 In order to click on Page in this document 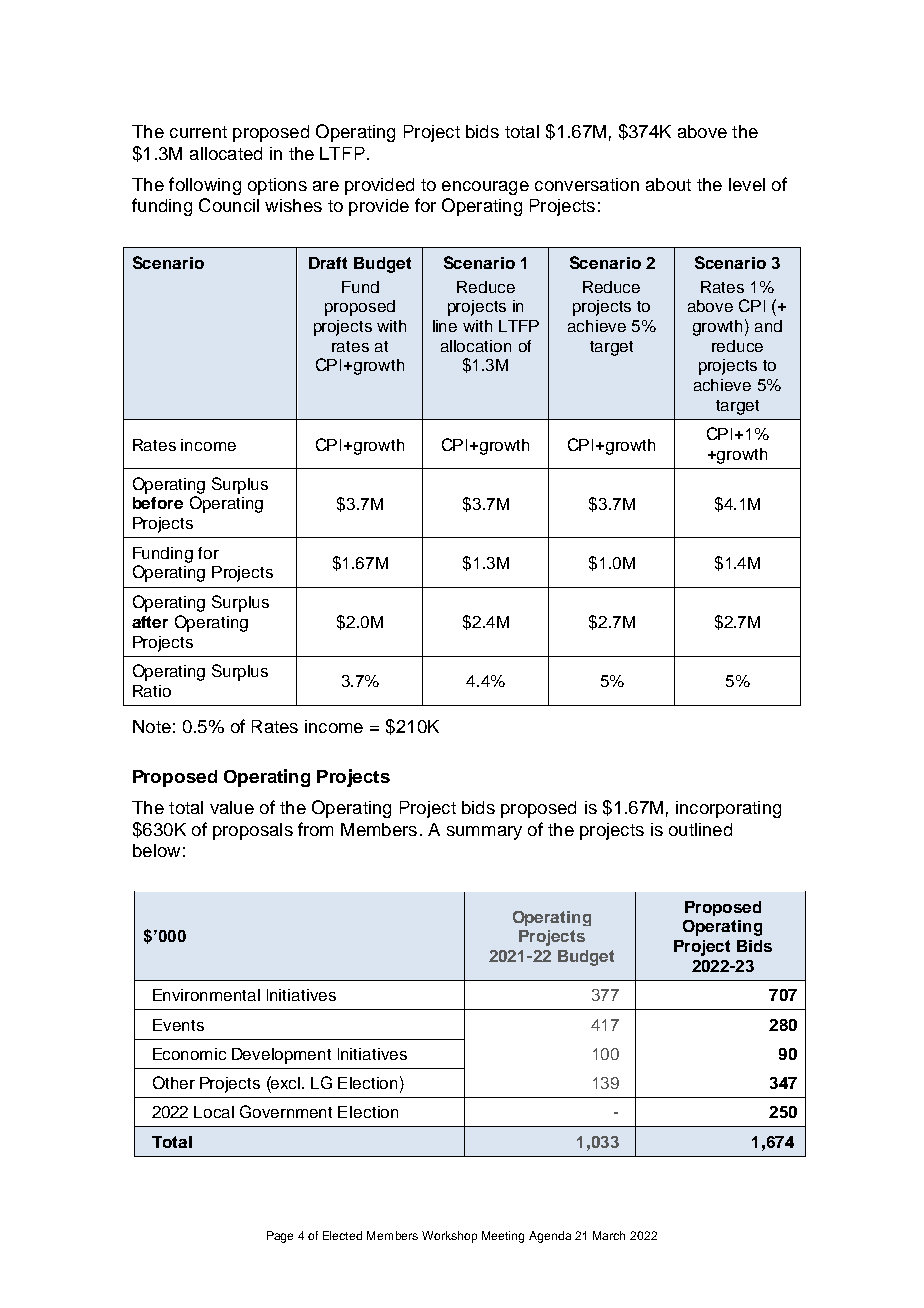, I will do `click(280, 1237)`.
